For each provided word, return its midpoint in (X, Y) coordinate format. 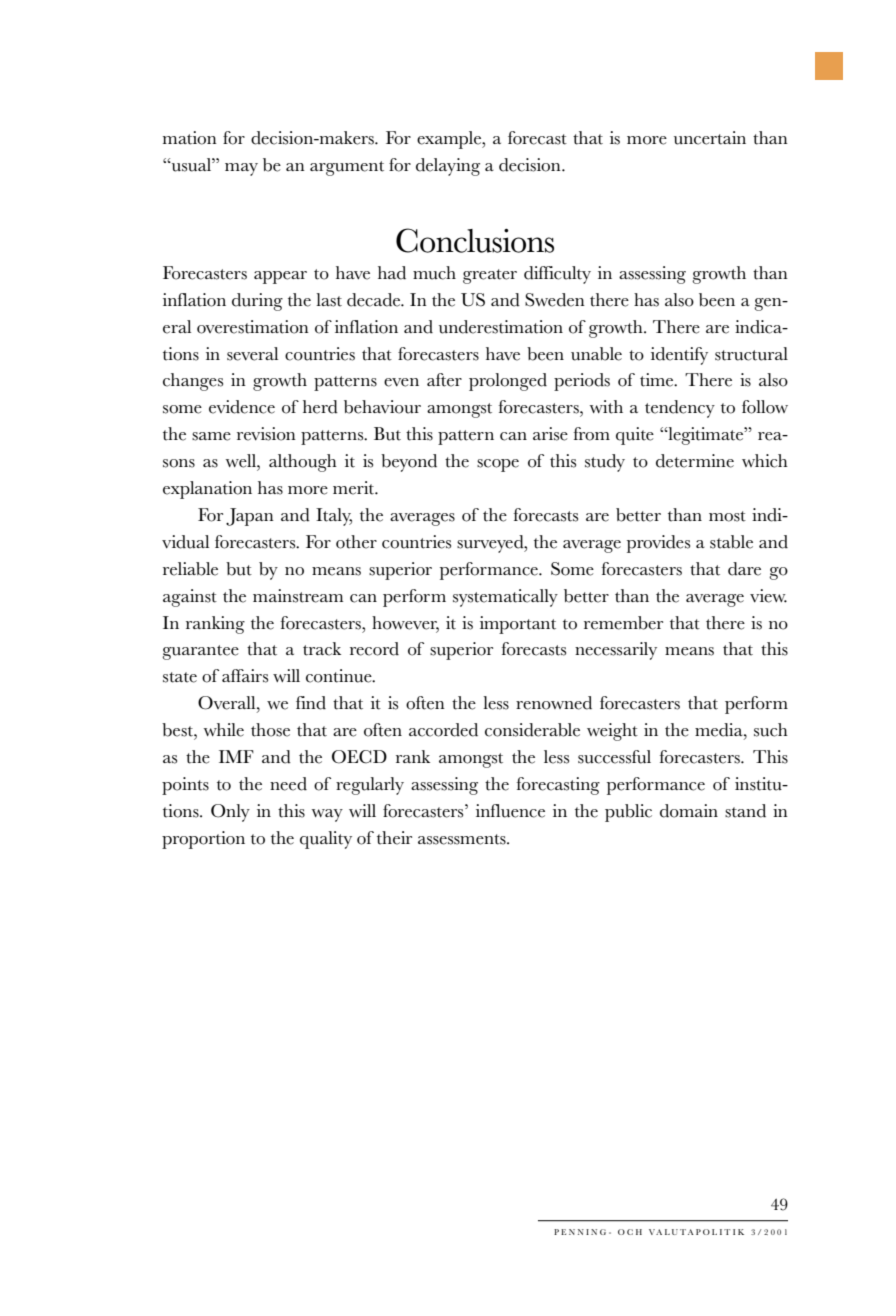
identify (679, 356)
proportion (203, 840)
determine (695, 461)
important (518, 625)
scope (498, 465)
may (241, 169)
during (257, 302)
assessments (463, 839)
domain (689, 811)
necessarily (616, 651)
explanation (207, 490)
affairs (245, 676)
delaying (448, 167)
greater (490, 276)
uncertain (710, 138)
